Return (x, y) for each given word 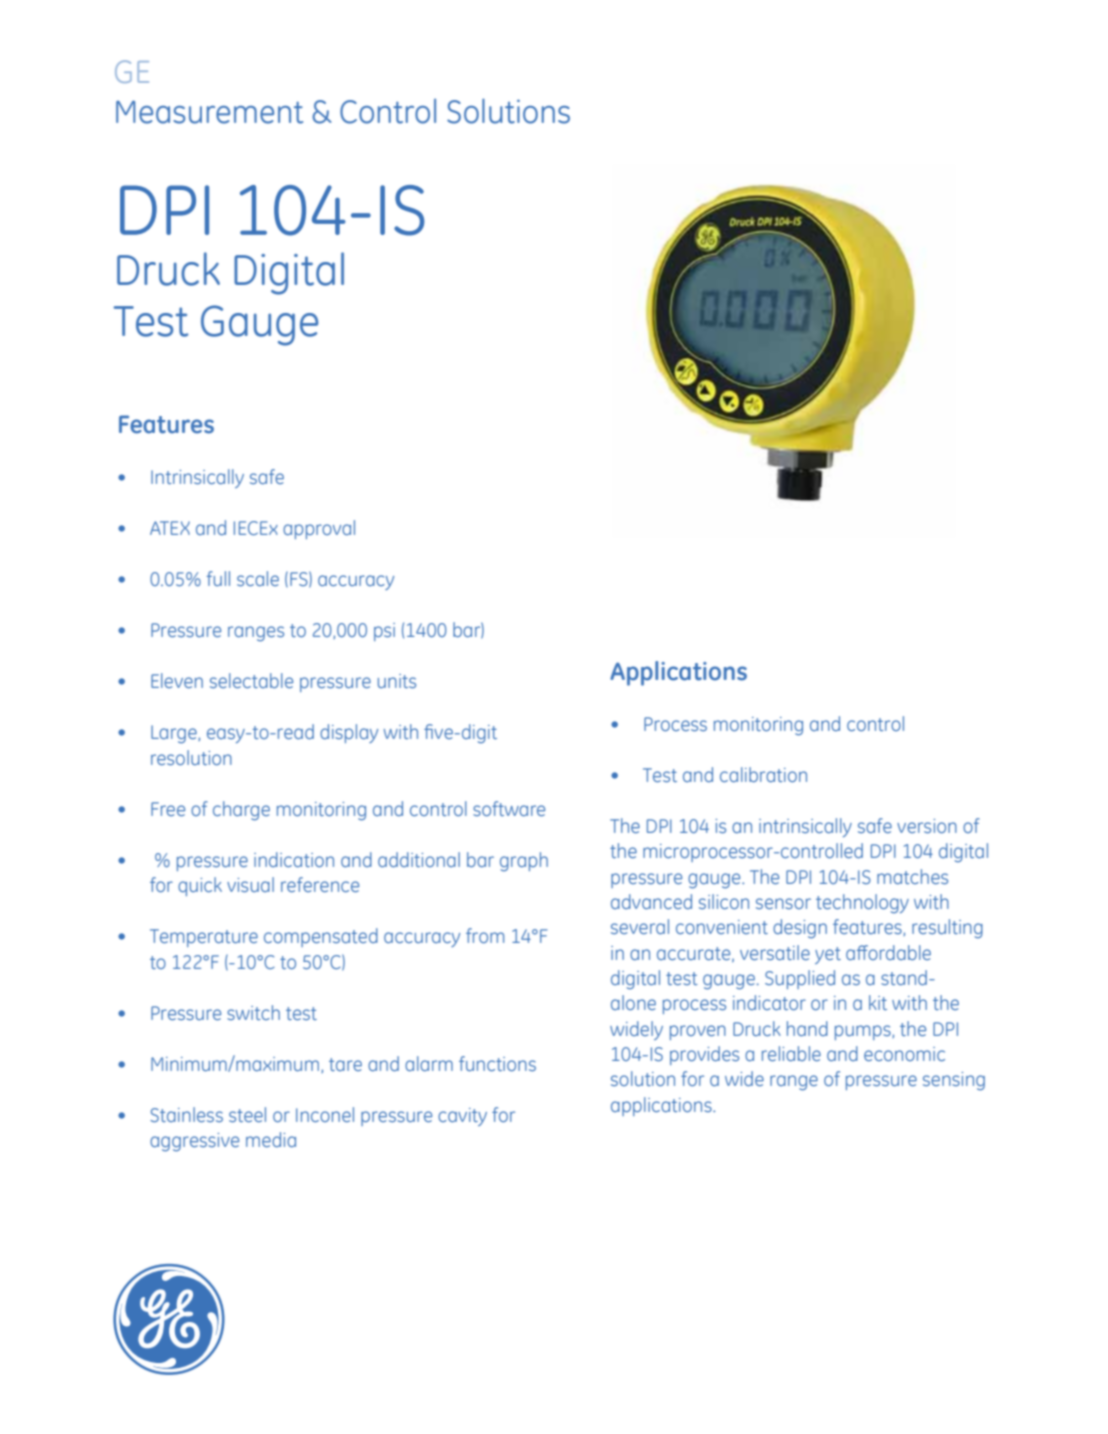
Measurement (209, 112)
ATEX (170, 528)
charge (241, 811)
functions (497, 1063)
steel (247, 1114)
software (509, 808)
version (927, 826)
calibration (763, 774)
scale (258, 578)
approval (319, 529)
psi (384, 632)
